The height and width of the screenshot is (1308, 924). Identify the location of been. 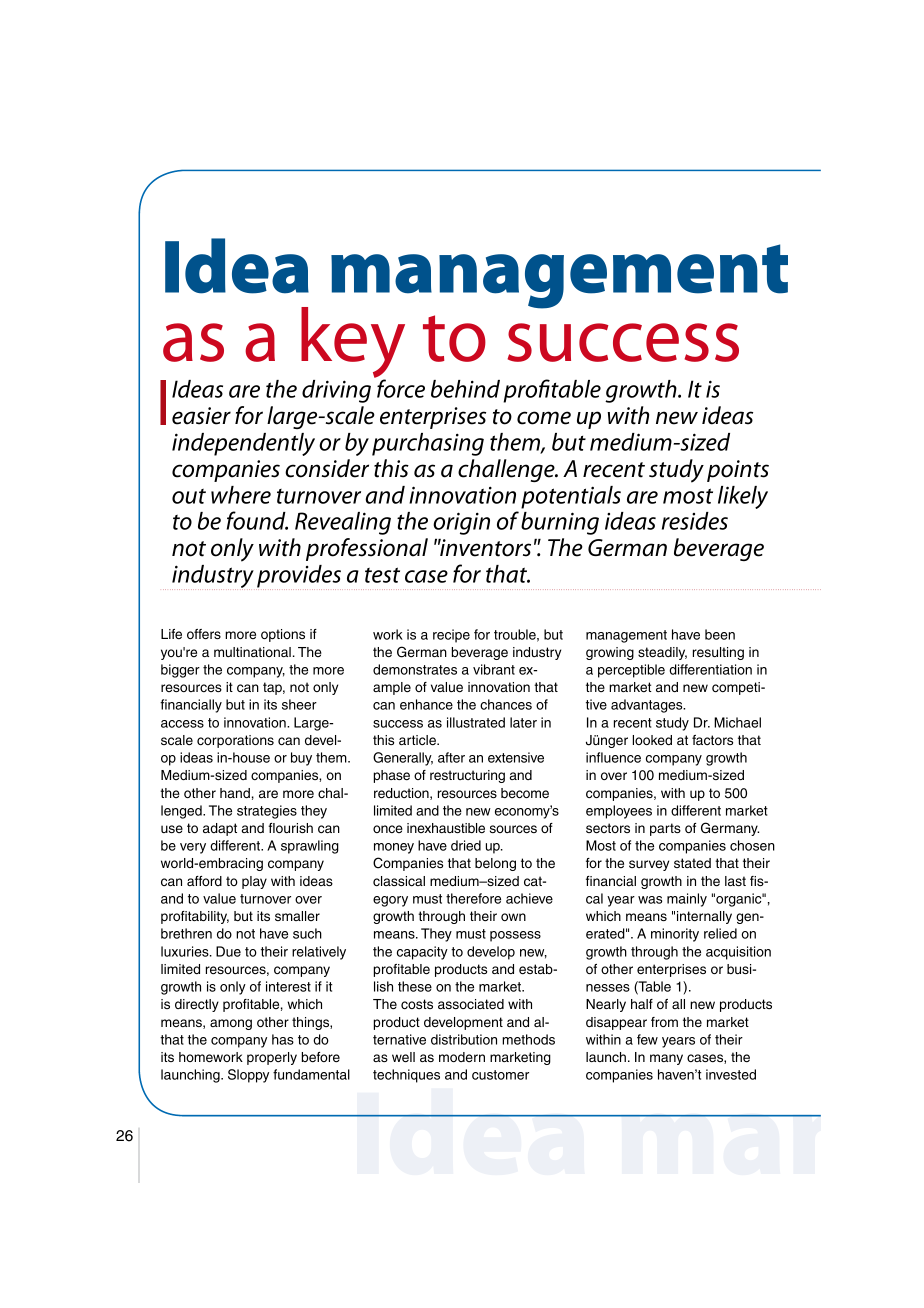
(720, 634).
